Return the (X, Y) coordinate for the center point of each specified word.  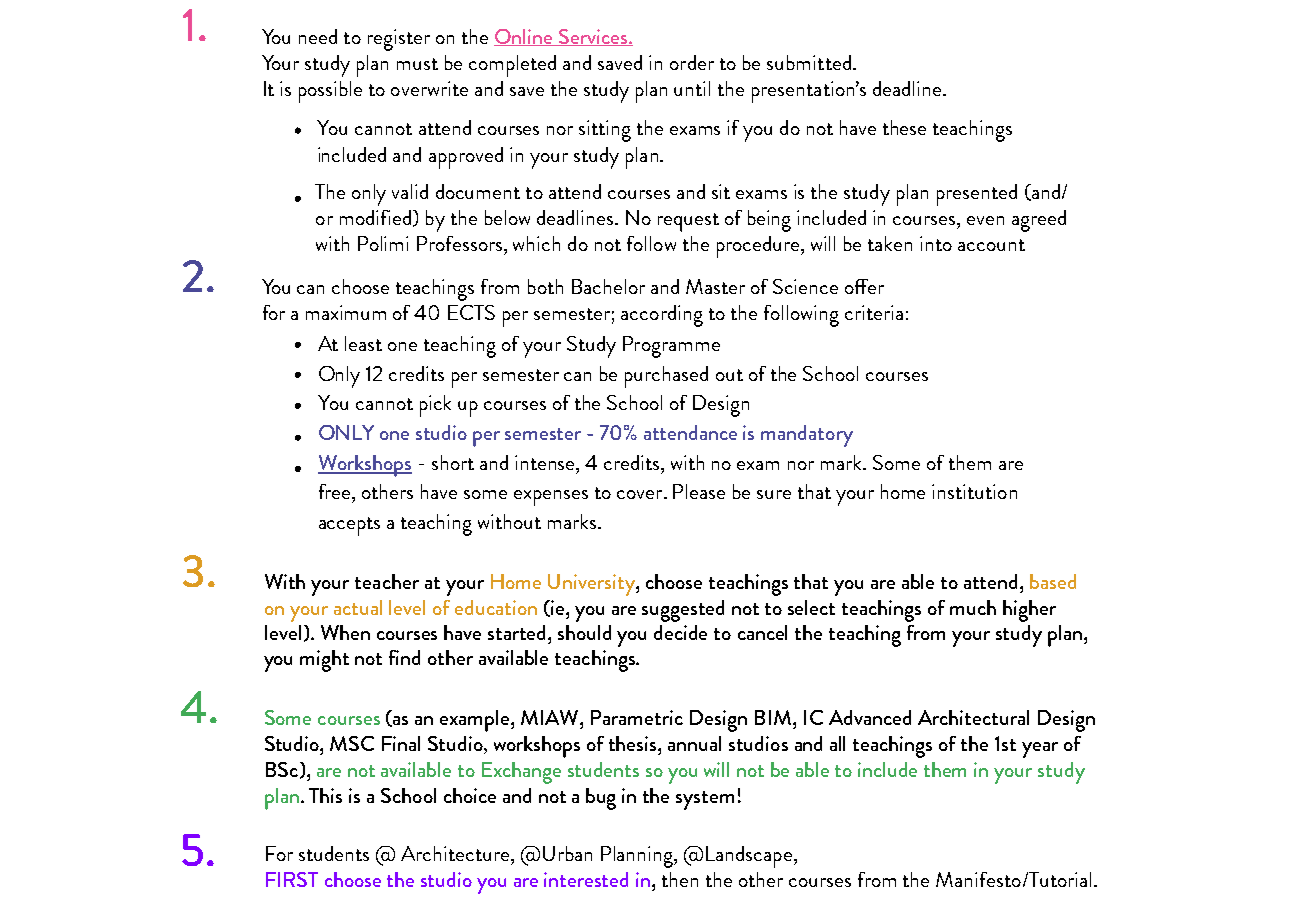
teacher (387, 581)
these (904, 127)
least (363, 343)
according (662, 316)
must (417, 64)
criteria (874, 312)
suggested (683, 611)
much (973, 607)
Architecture (456, 853)
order (692, 62)
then (680, 879)
